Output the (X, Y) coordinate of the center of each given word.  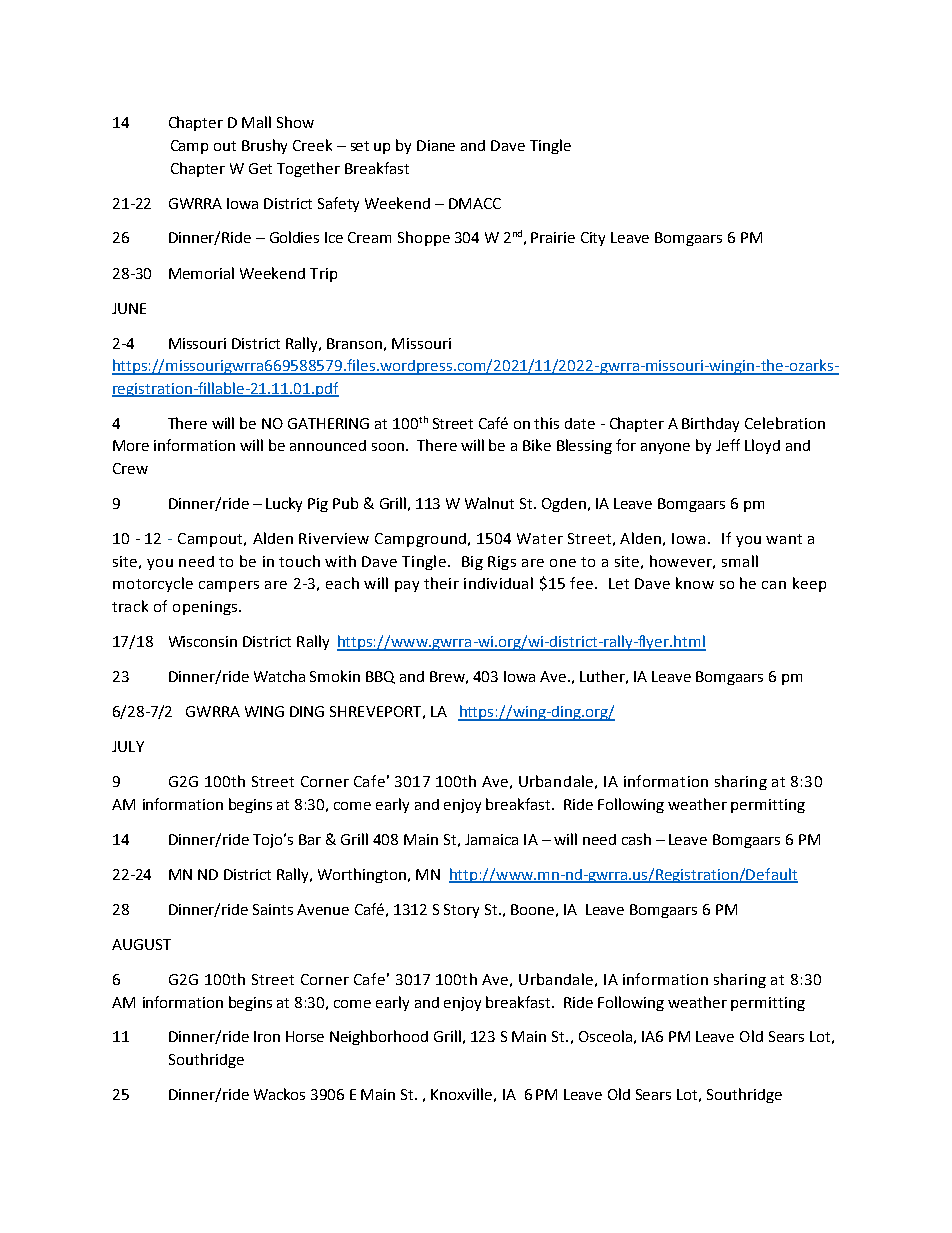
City (593, 239)
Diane (436, 145)
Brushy (264, 146)
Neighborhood (379, 1037)
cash (636, 839)
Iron (267, 1036)
